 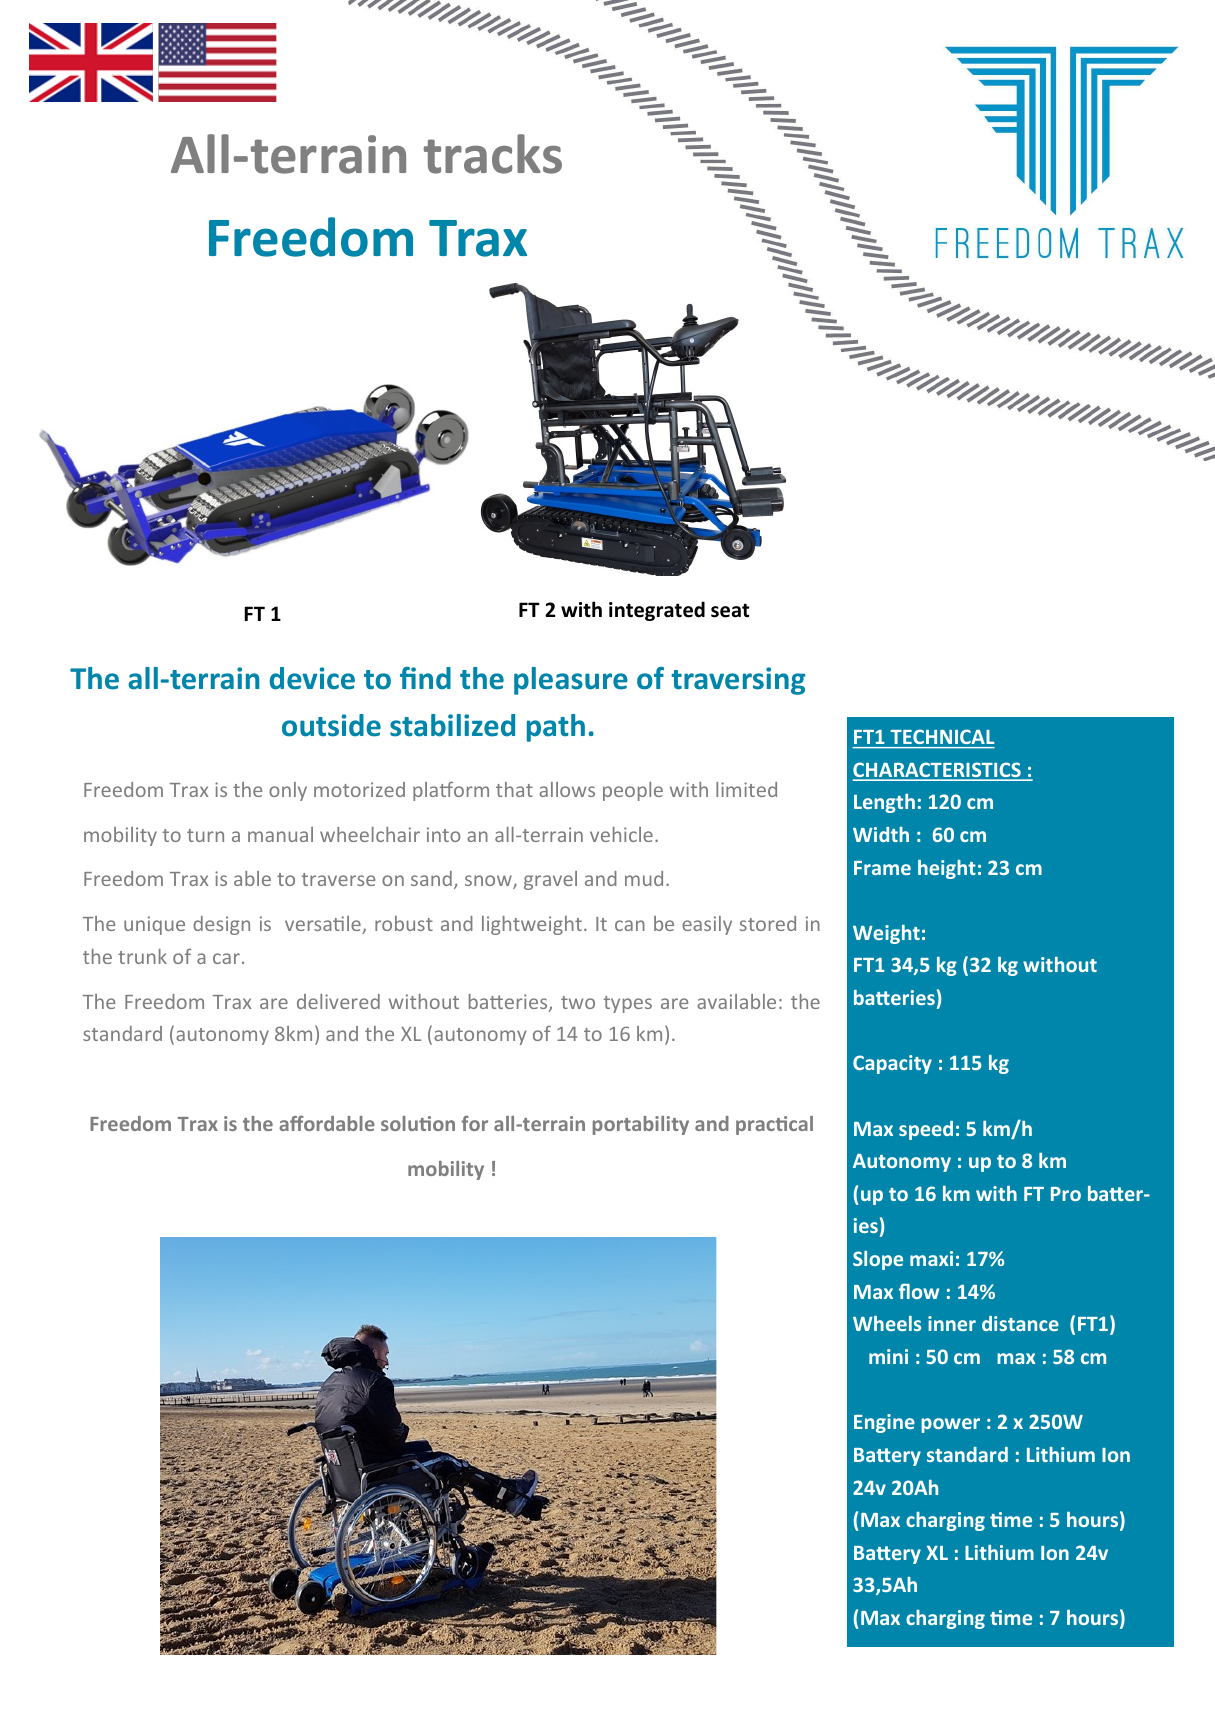 What do you see at coordinates (633, 791) in the page?
I see `people` at bounding box center [633, 791].
